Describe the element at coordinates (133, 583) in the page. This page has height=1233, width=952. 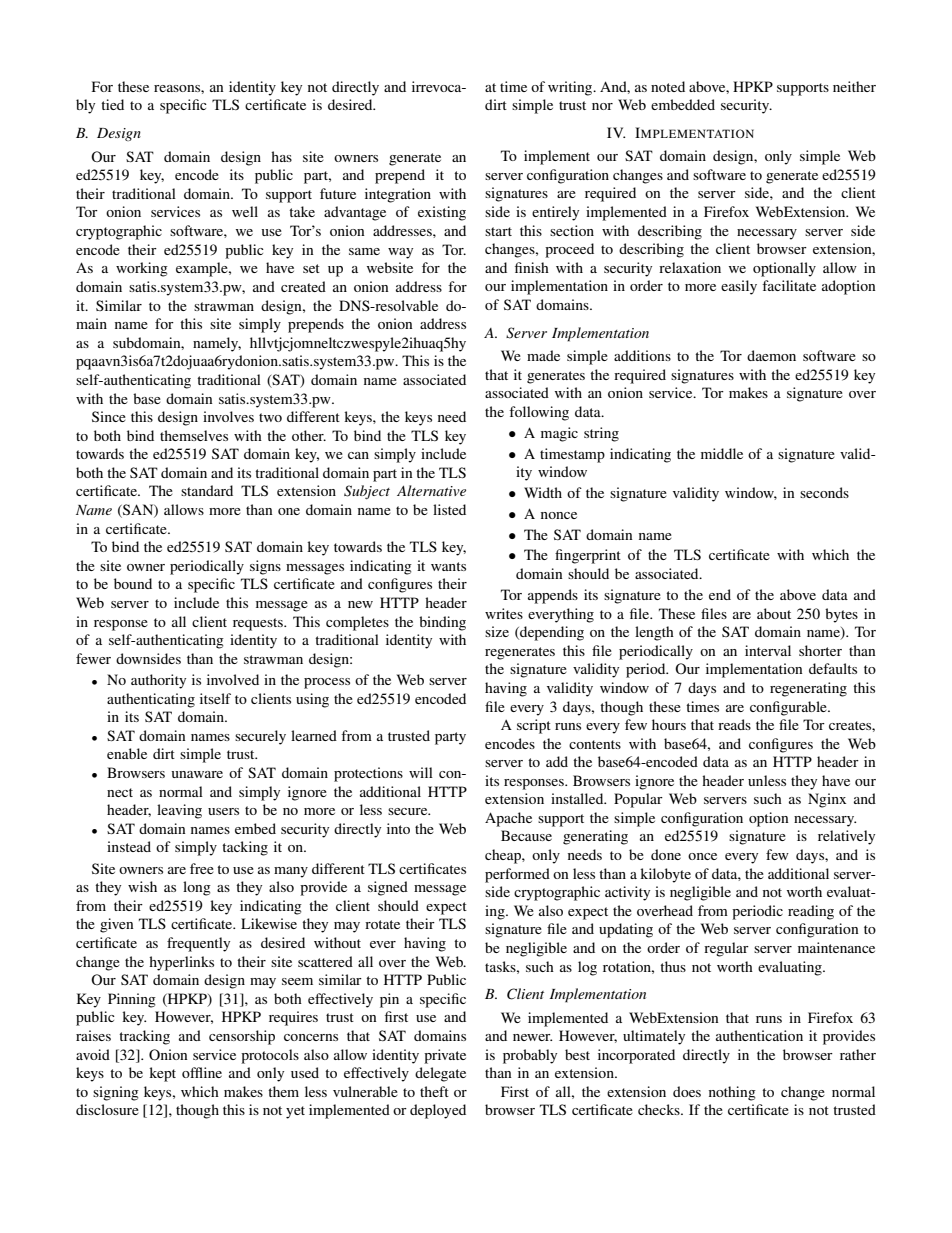
I see `bound` at that location.
